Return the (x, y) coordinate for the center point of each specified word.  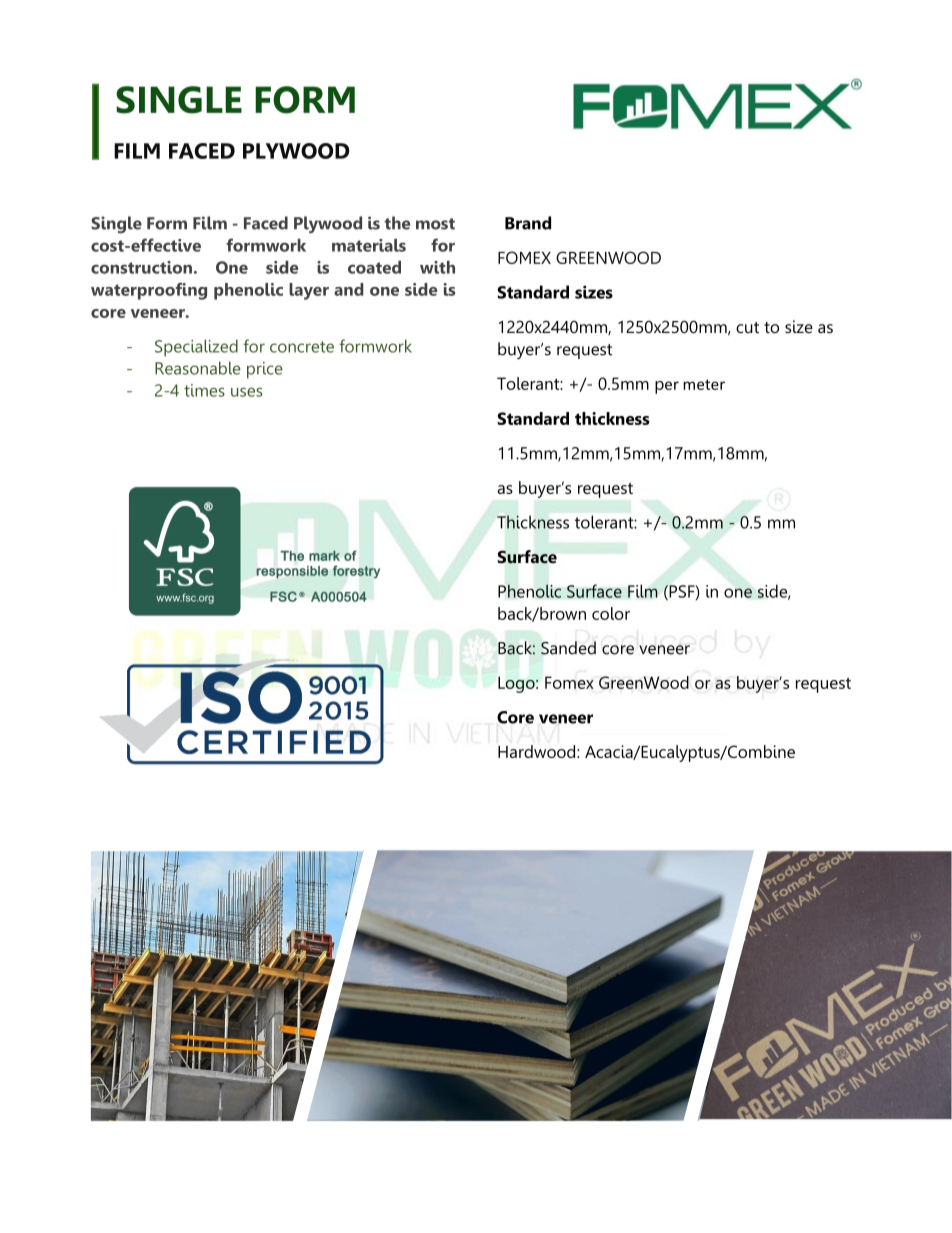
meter (704, 384)
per (667, 387)
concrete (302, 347)
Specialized (196, 348)
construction (141, 267)
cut (747, 327)
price (265, 370)
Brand (528, 223)
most (435, 224)
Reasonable (198, 368)
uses (247, 392)
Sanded (568, 648)
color (611, 613)
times (204, 390)
